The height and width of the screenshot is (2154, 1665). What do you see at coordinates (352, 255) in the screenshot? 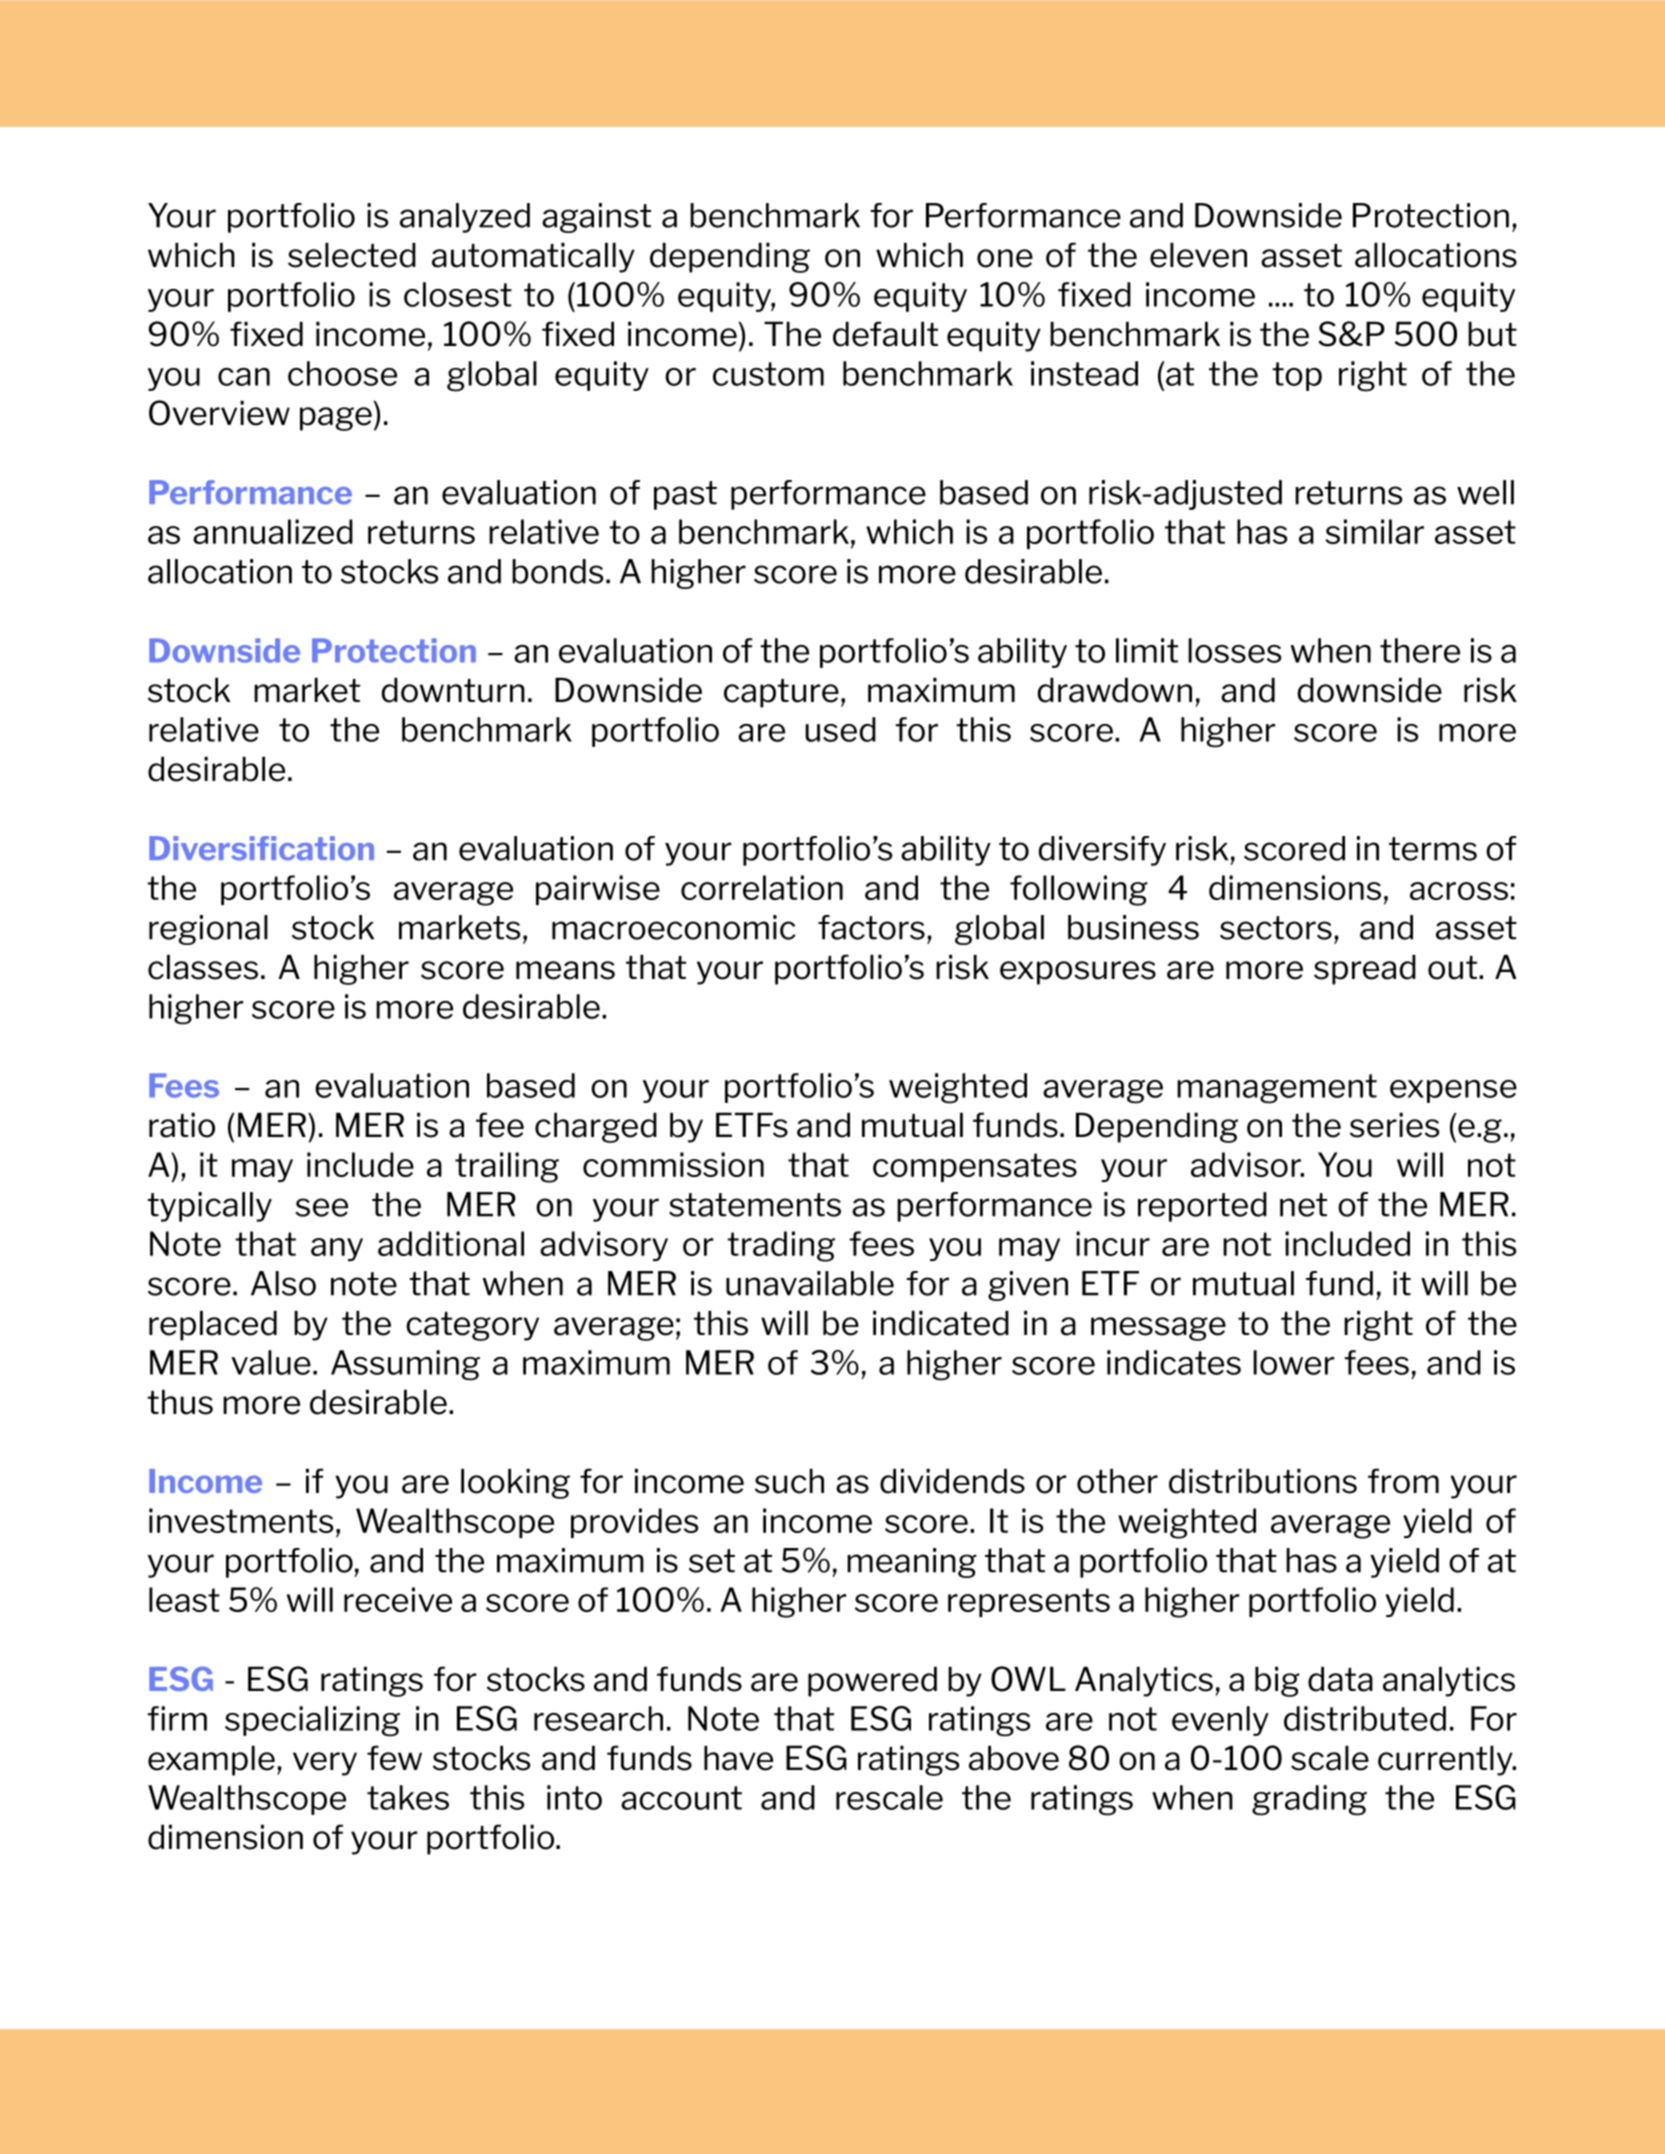
I see `selected` at bounding box center [352, 255].
